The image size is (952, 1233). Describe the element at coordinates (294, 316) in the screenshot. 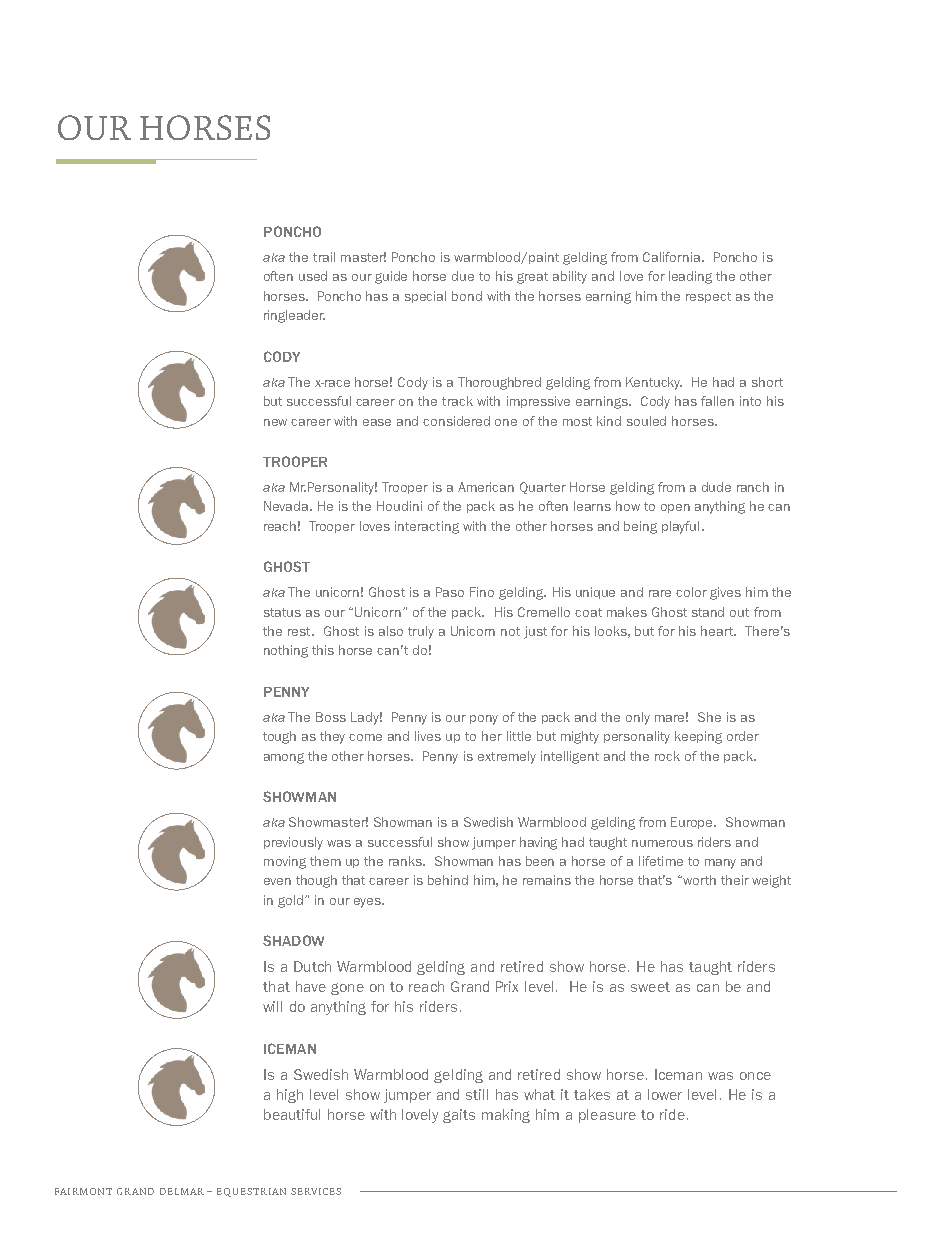

I see `ringleader` at that location.
